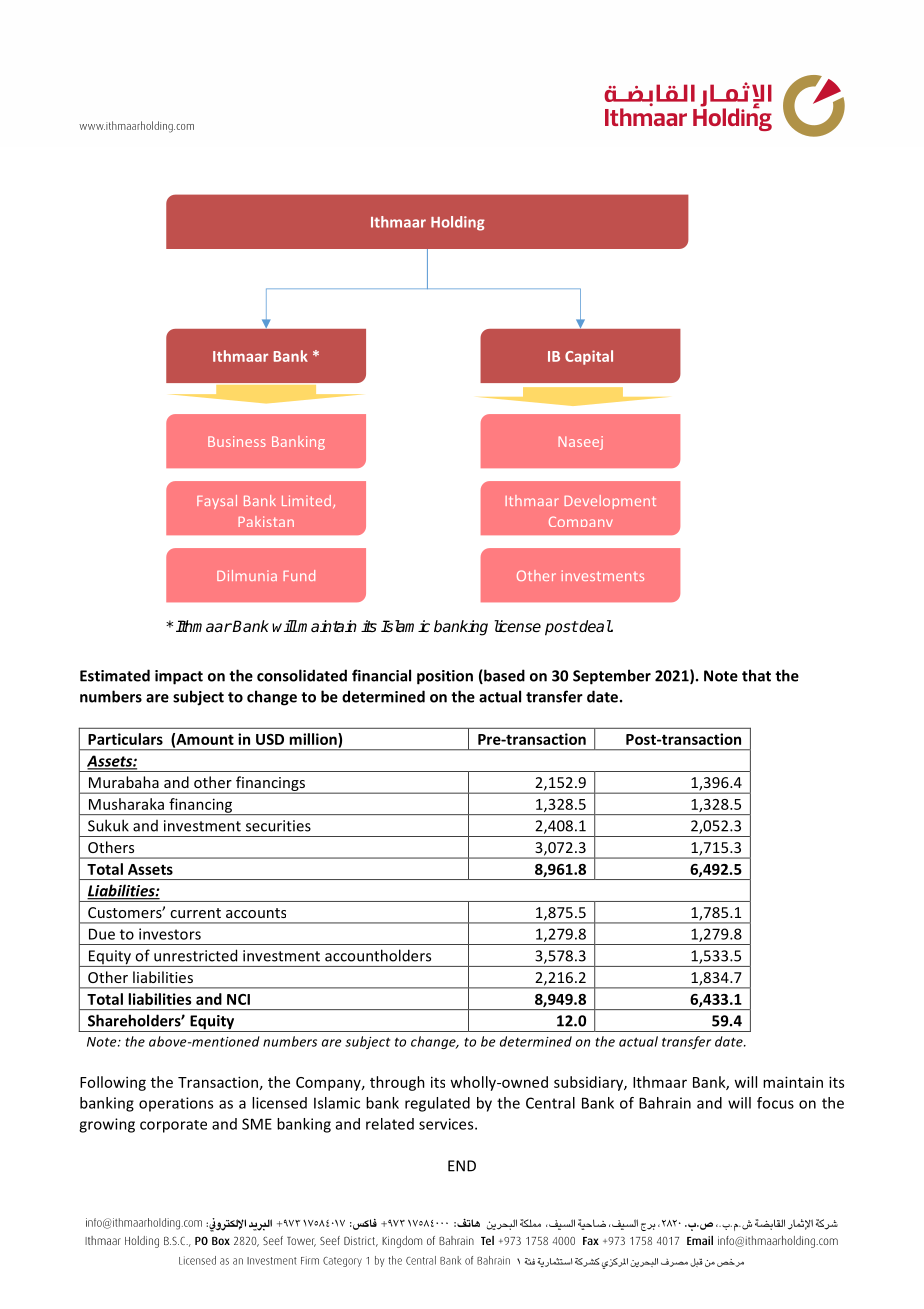 The image size is (924, 1309). What do you see at coordinates (306, 500) in the image?
I see `Limited` at bounding box center [306, 500].
